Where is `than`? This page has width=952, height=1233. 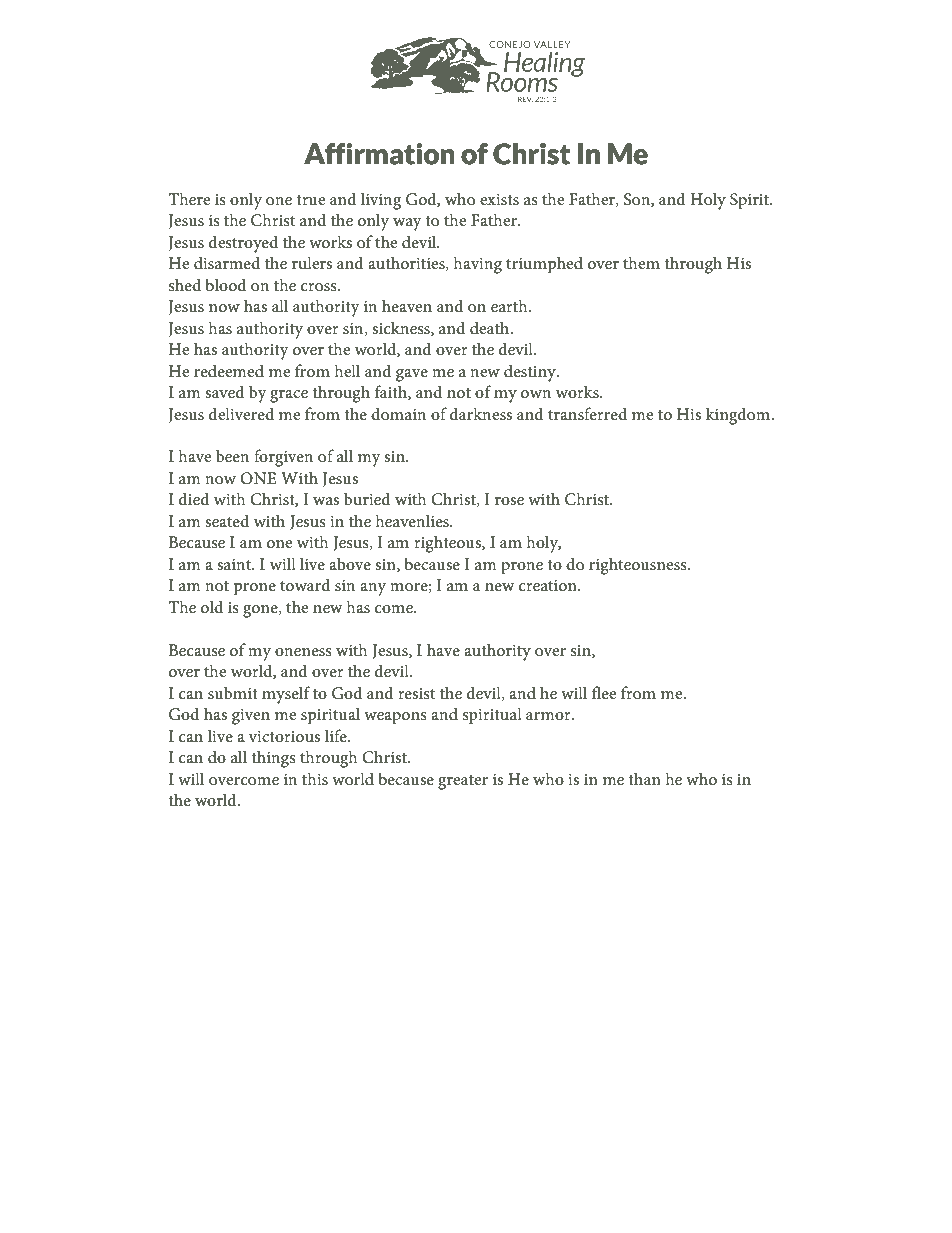 than is located at coordinates (645, 778).
